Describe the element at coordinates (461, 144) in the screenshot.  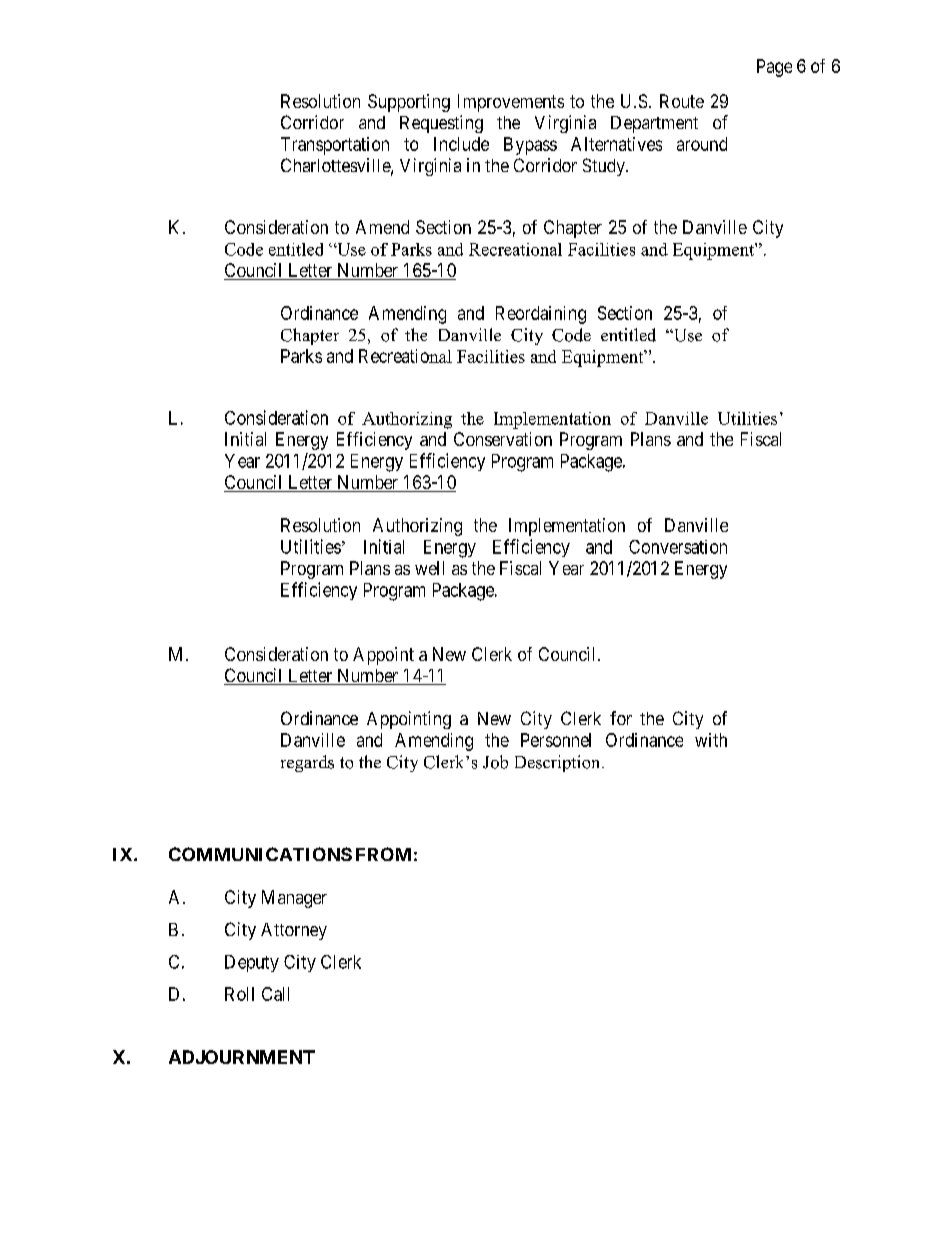
I see `Include` at that location.
